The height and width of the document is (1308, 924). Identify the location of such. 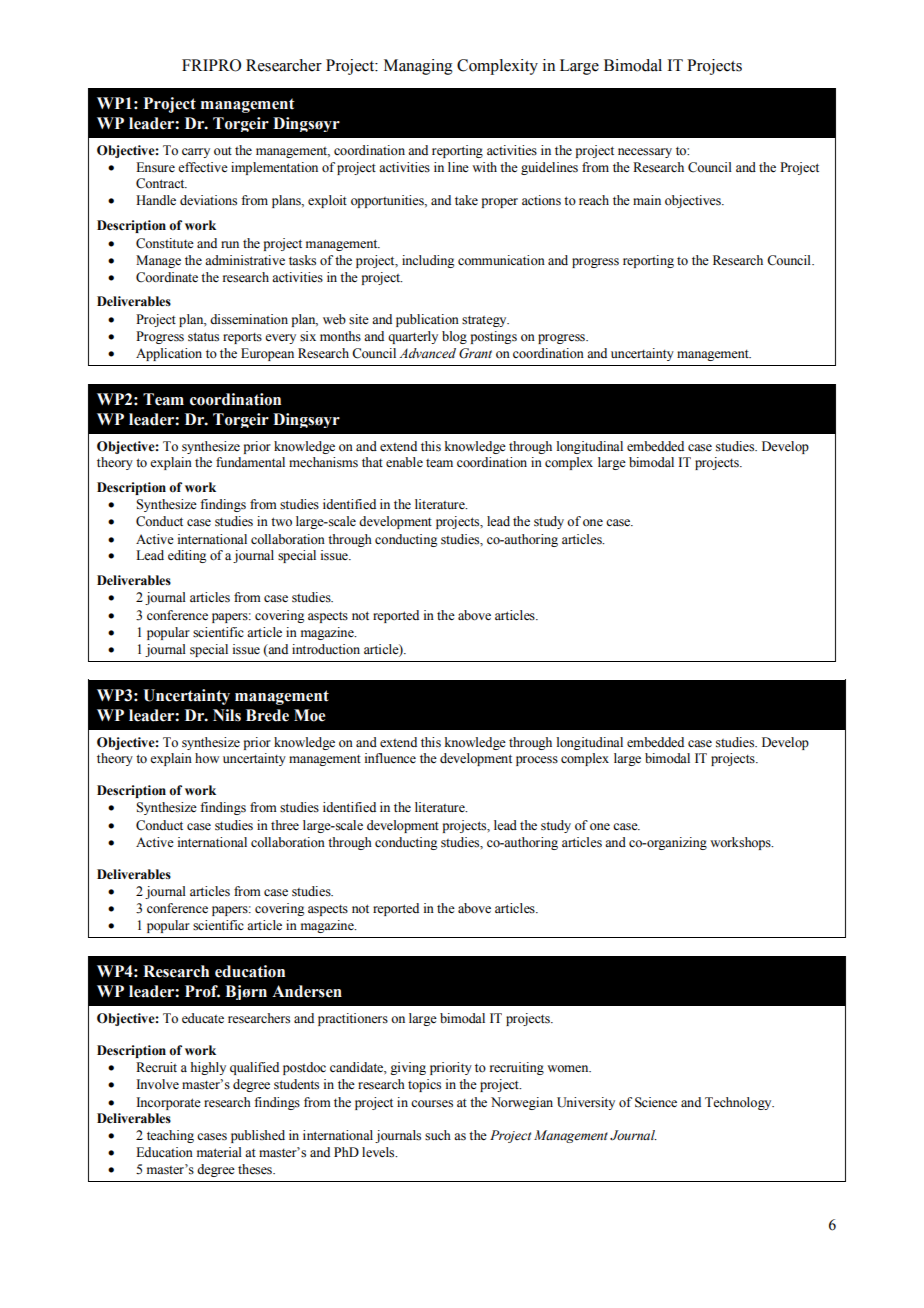
(438, 1135).
